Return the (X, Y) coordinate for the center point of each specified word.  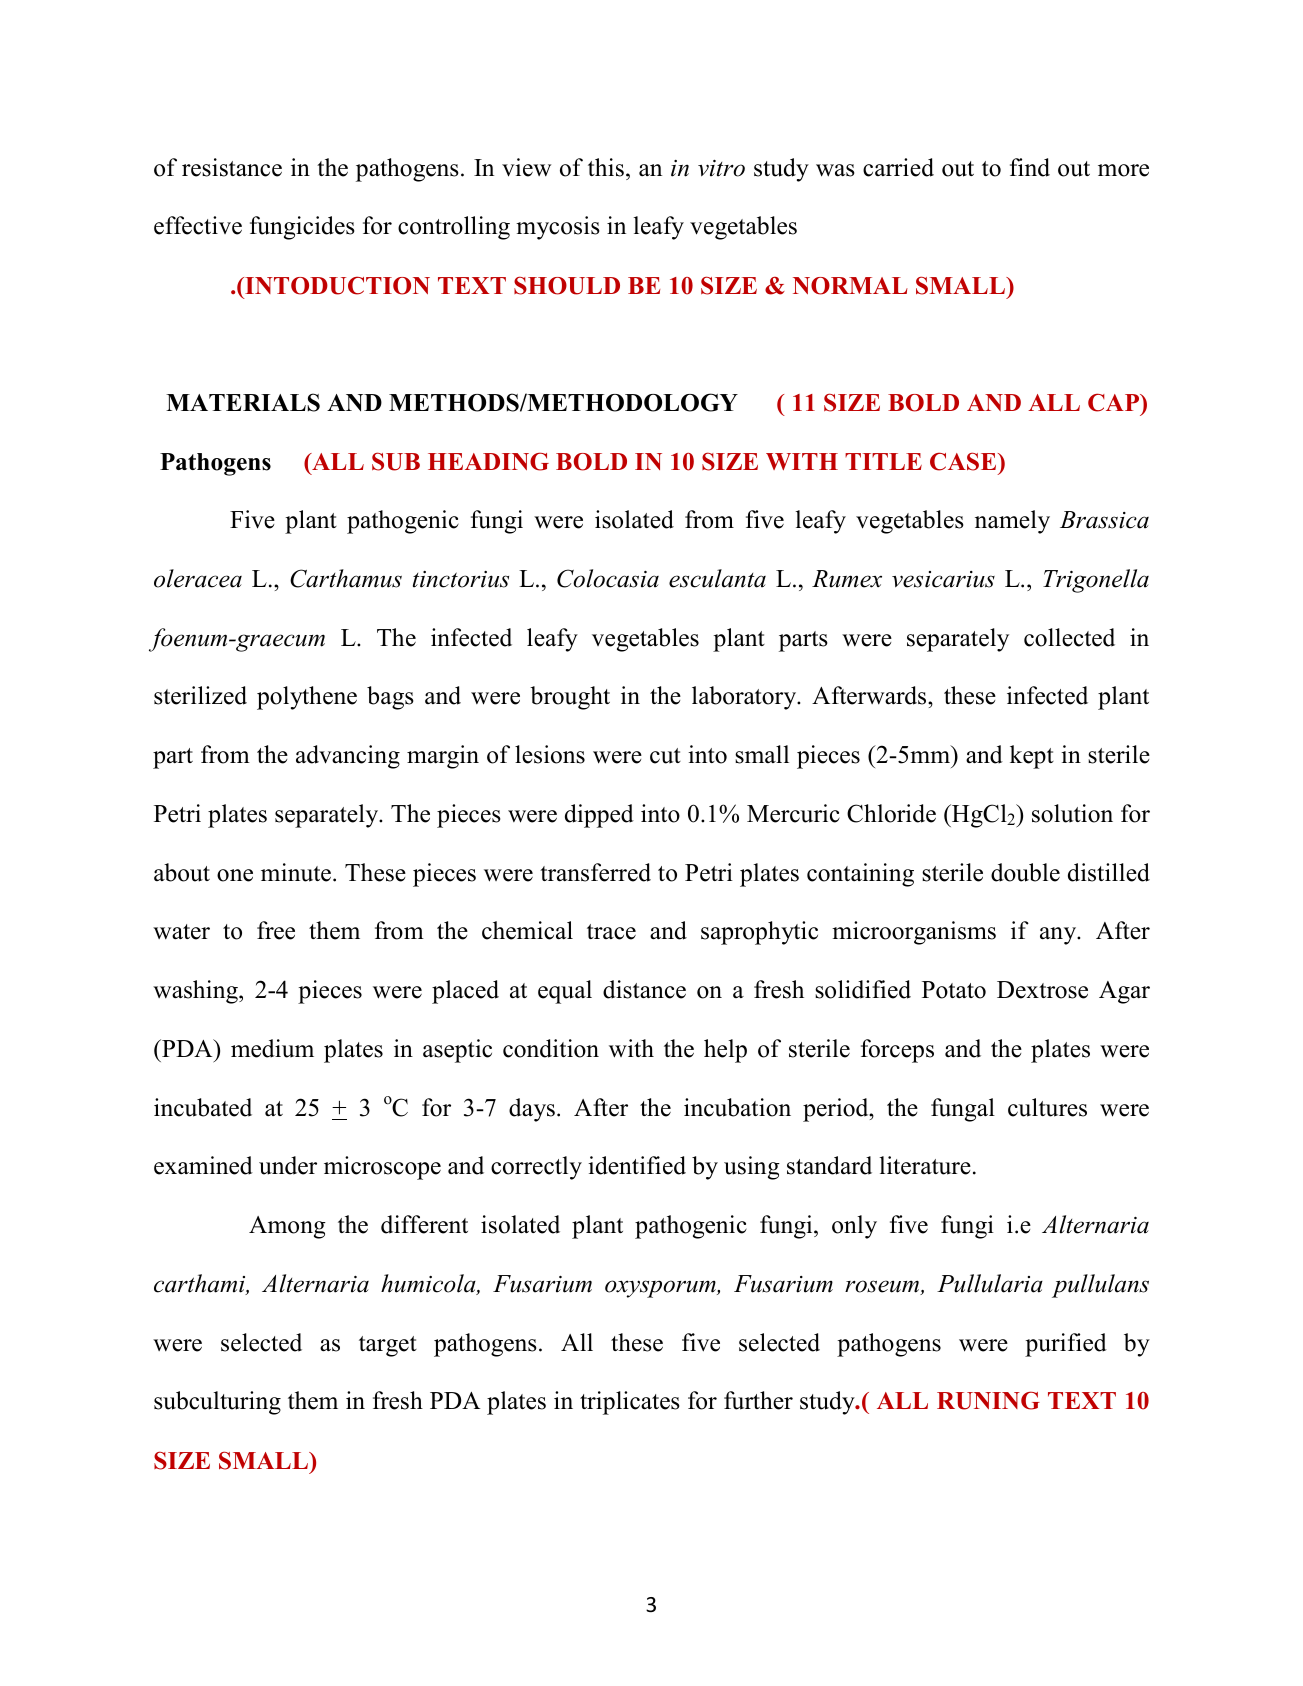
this (606, 167)
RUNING (988, 1400)
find (1030, 167)
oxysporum (661, 1289)
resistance (232, 167)
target (388, 1346)
